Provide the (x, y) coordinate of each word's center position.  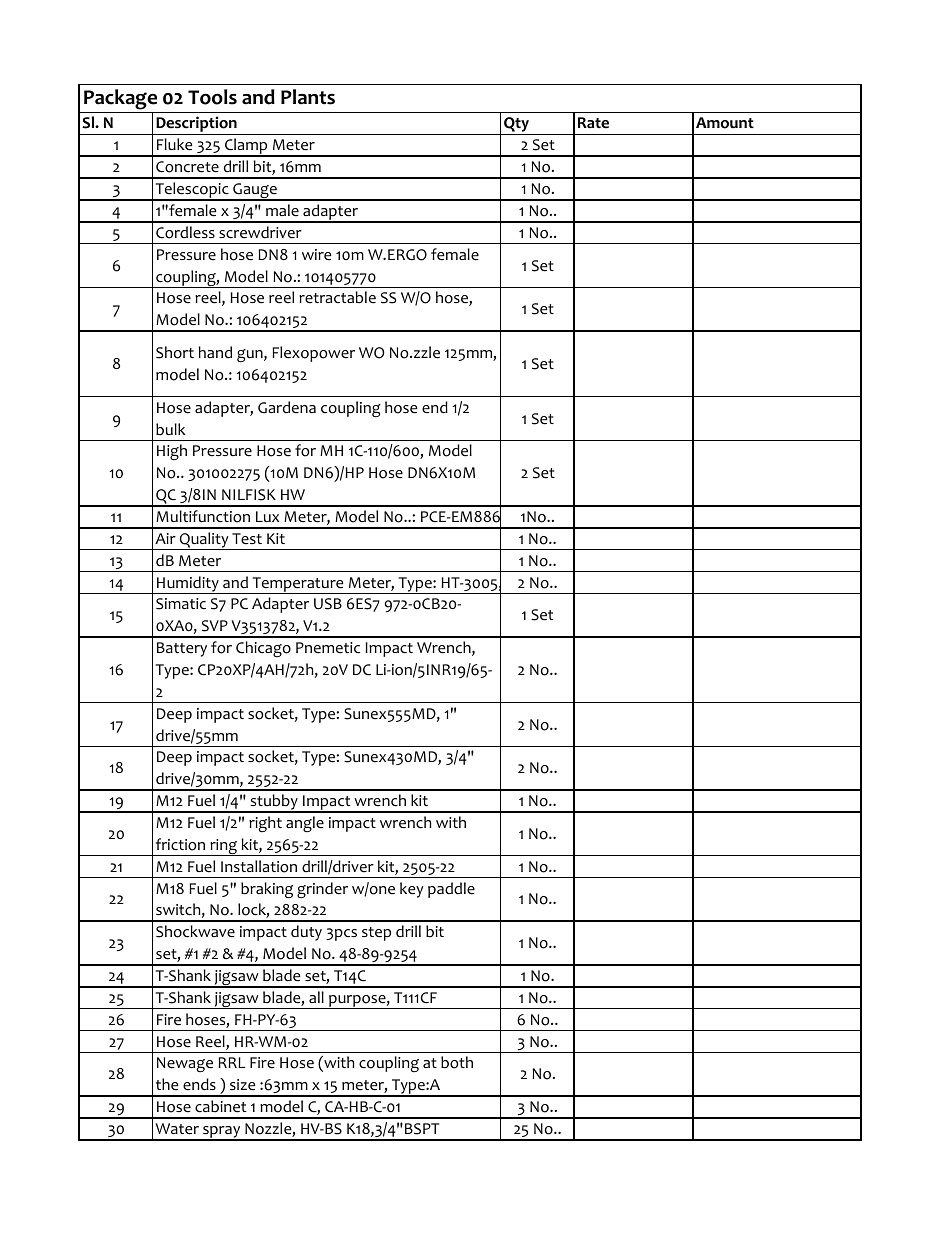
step (376, 934)
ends (199, 1084)
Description (196, 125)
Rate (593, 123)
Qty (517, 126)
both (457, 1062)
